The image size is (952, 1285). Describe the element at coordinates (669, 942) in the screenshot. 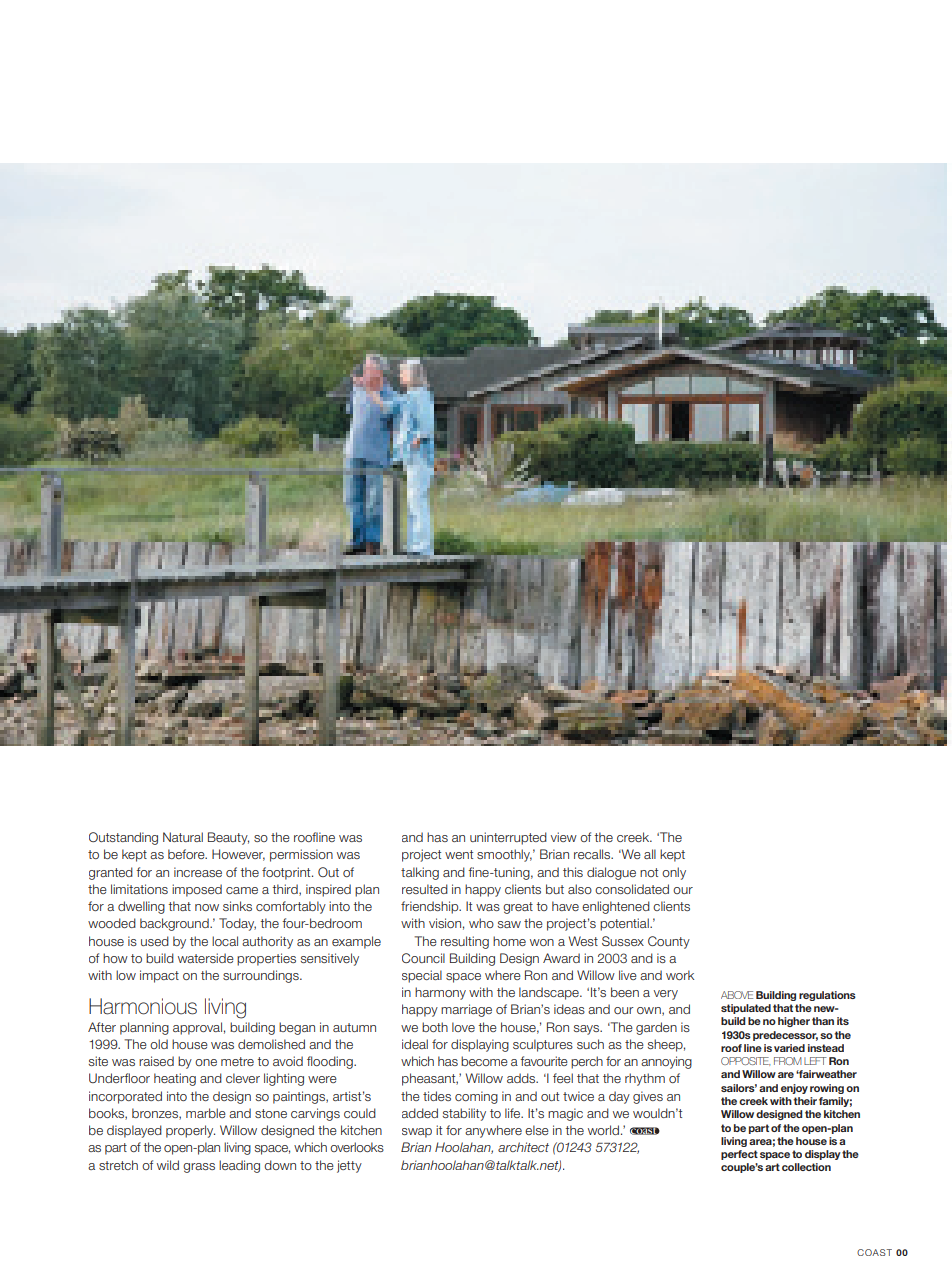

I see `County` at that location.
